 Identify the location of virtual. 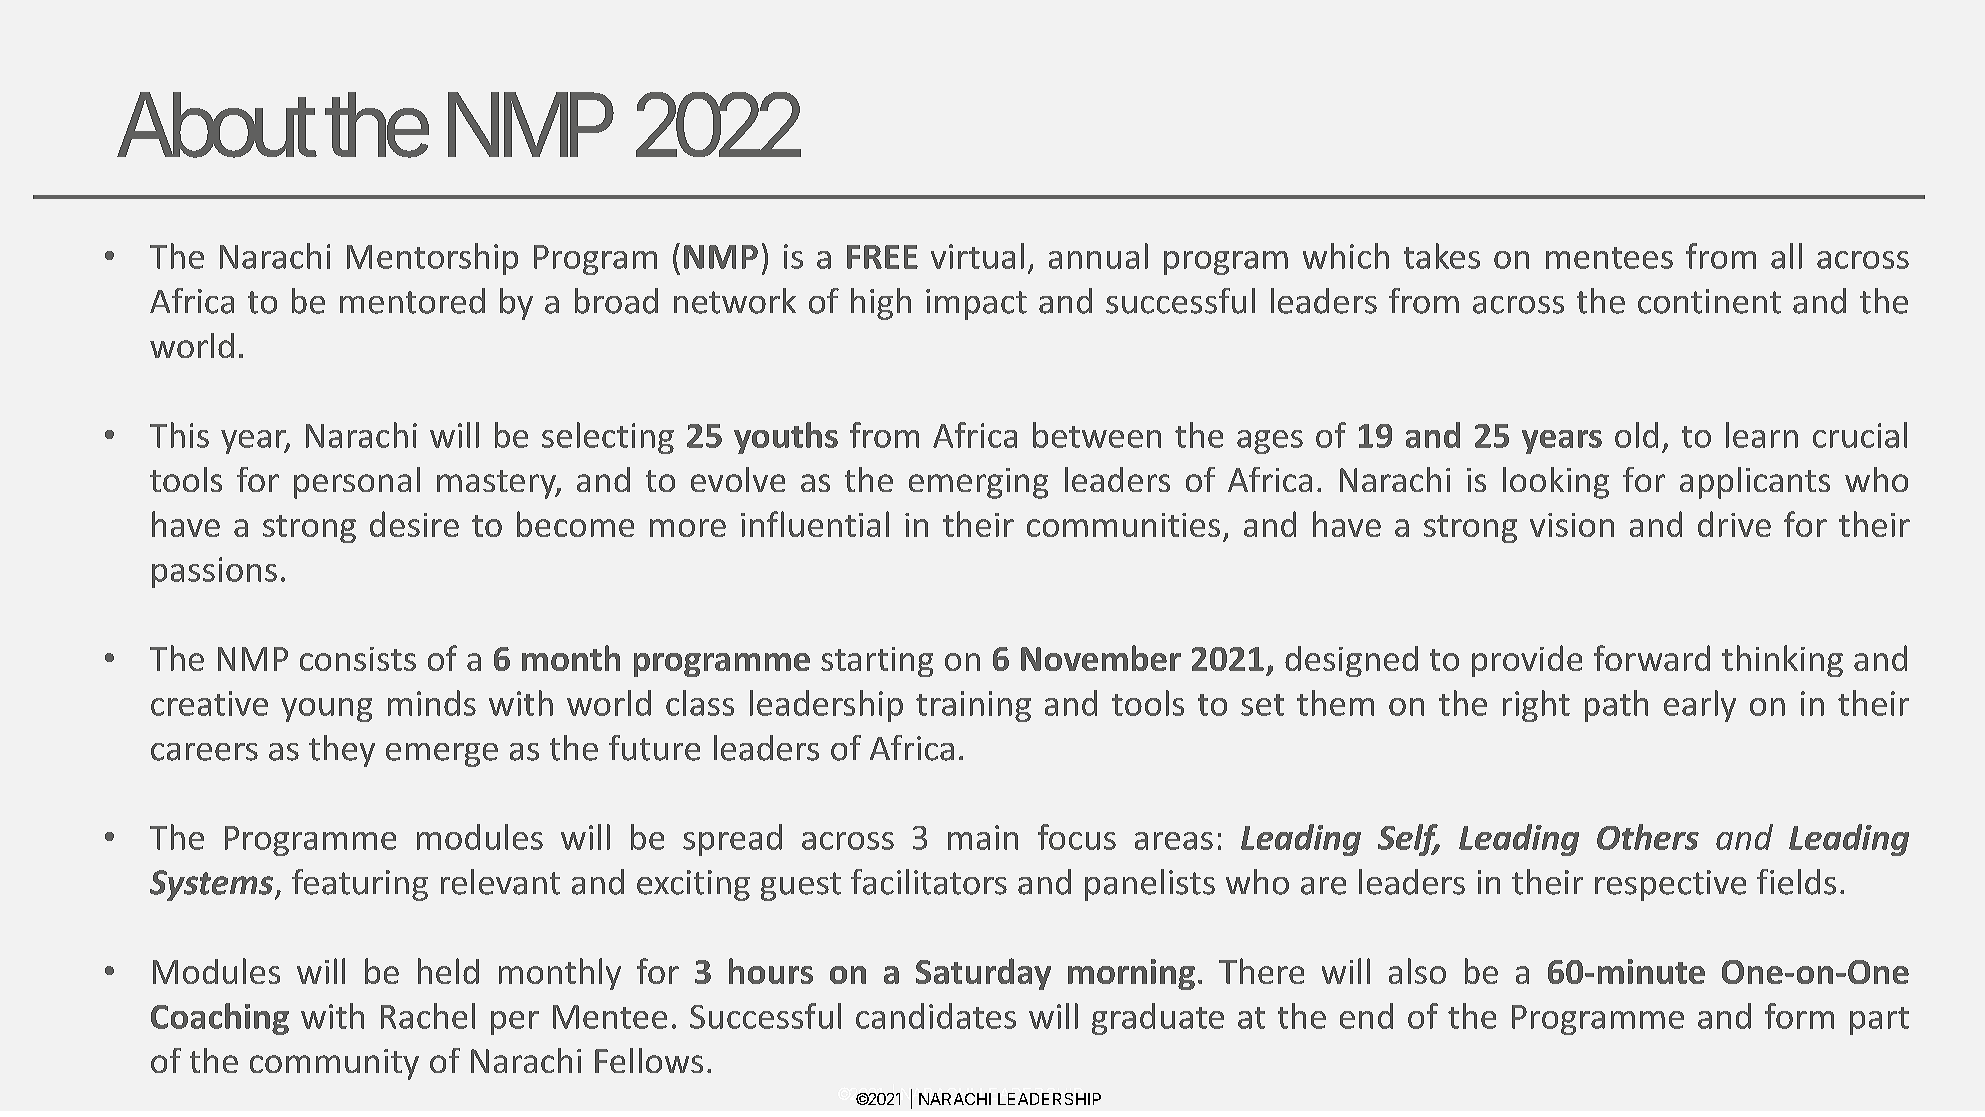
(977, 256).
